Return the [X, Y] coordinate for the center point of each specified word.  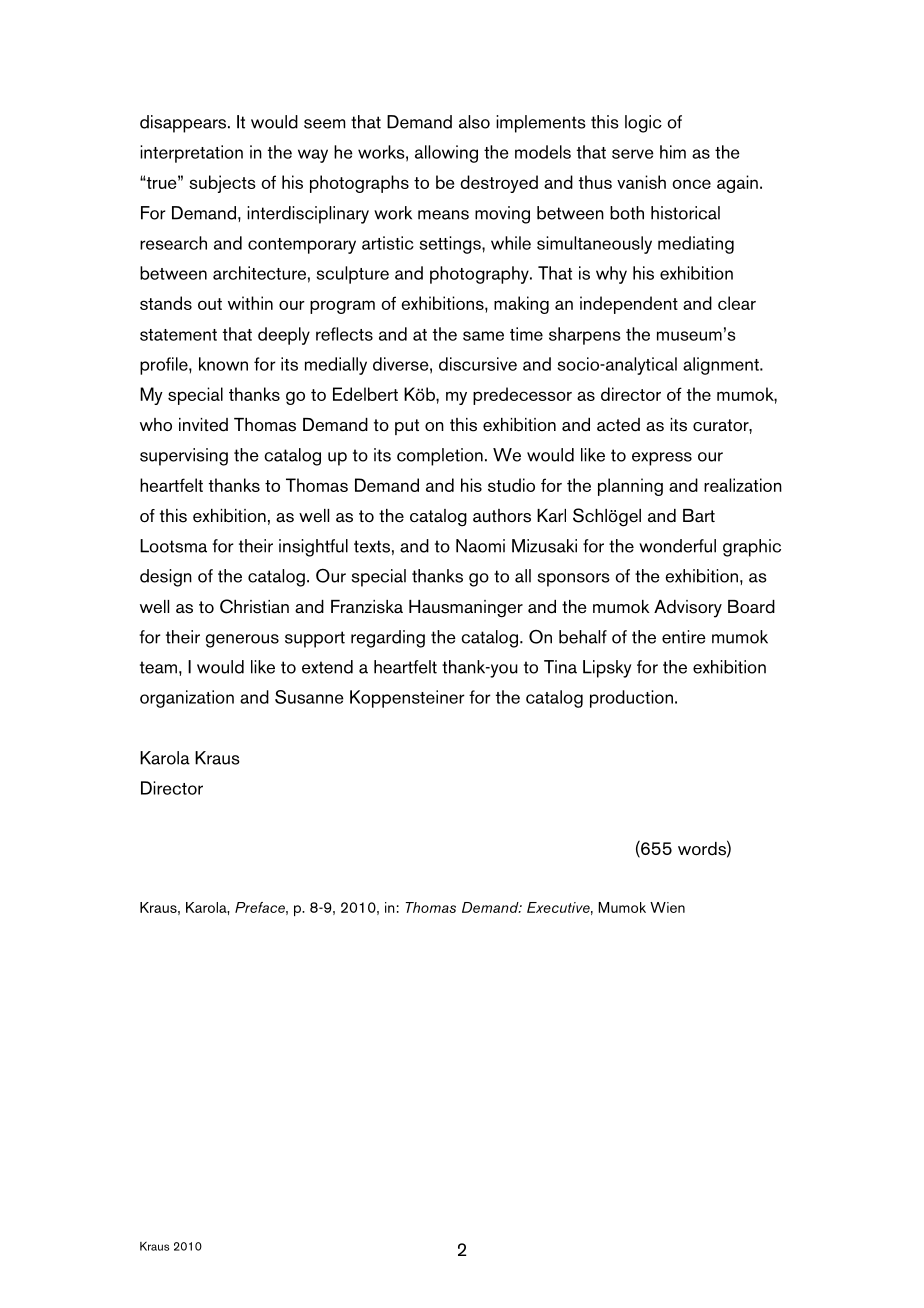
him [673, 152]
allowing [446, 154]
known [223, 364]
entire [684, 637]
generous [242, 641]
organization [187, 699]
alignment [722, 366]
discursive [478, 364]
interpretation [191, 154]
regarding [388, 639]
